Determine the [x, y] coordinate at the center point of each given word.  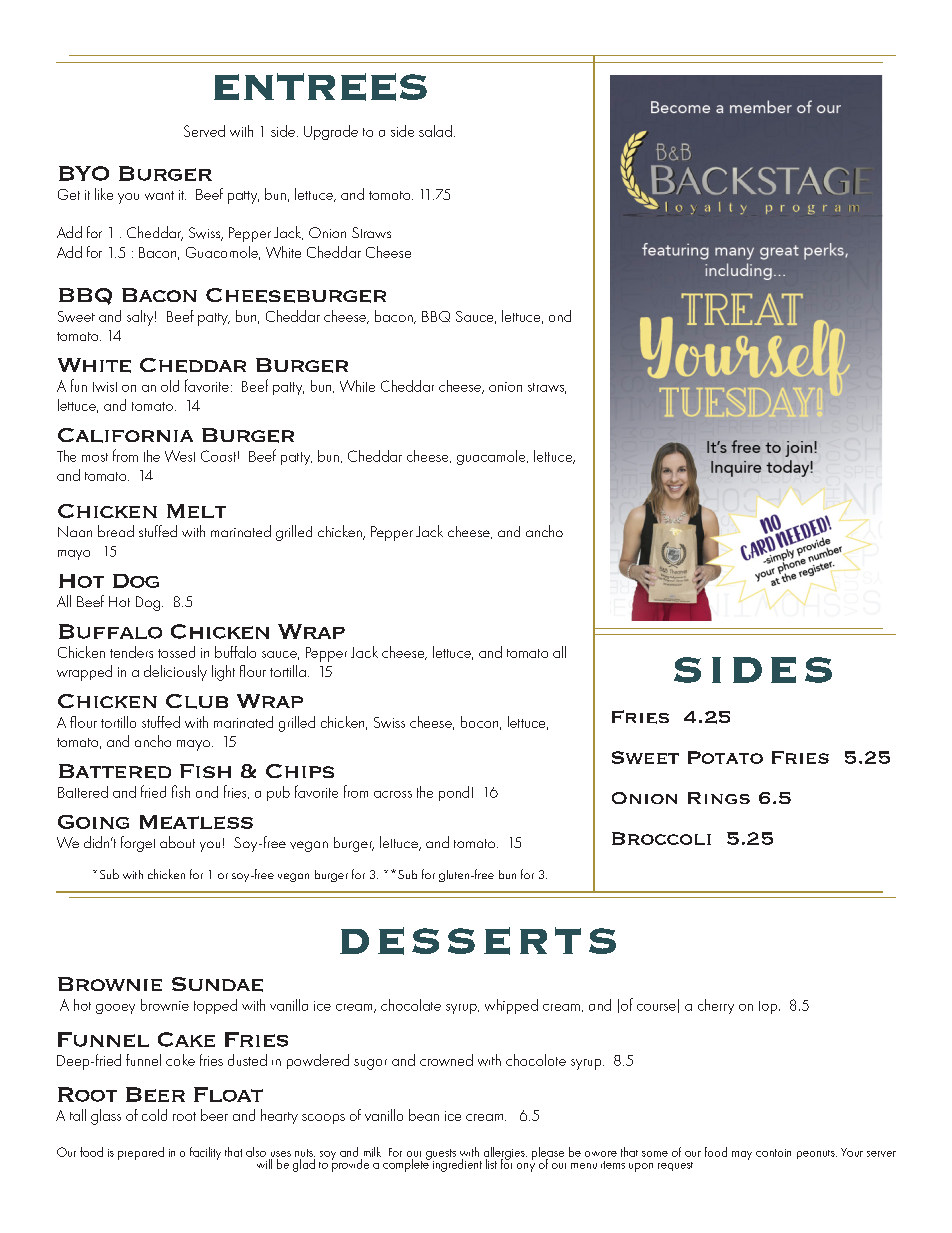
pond [454, 793]
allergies [505, 1154]
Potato [725, 757]
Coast [218, 456]
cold [154, 1115]
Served [204, 131]
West [180, 456]
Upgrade [331, 132]
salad [435, 131]
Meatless [196, 822]
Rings [719, 798]
